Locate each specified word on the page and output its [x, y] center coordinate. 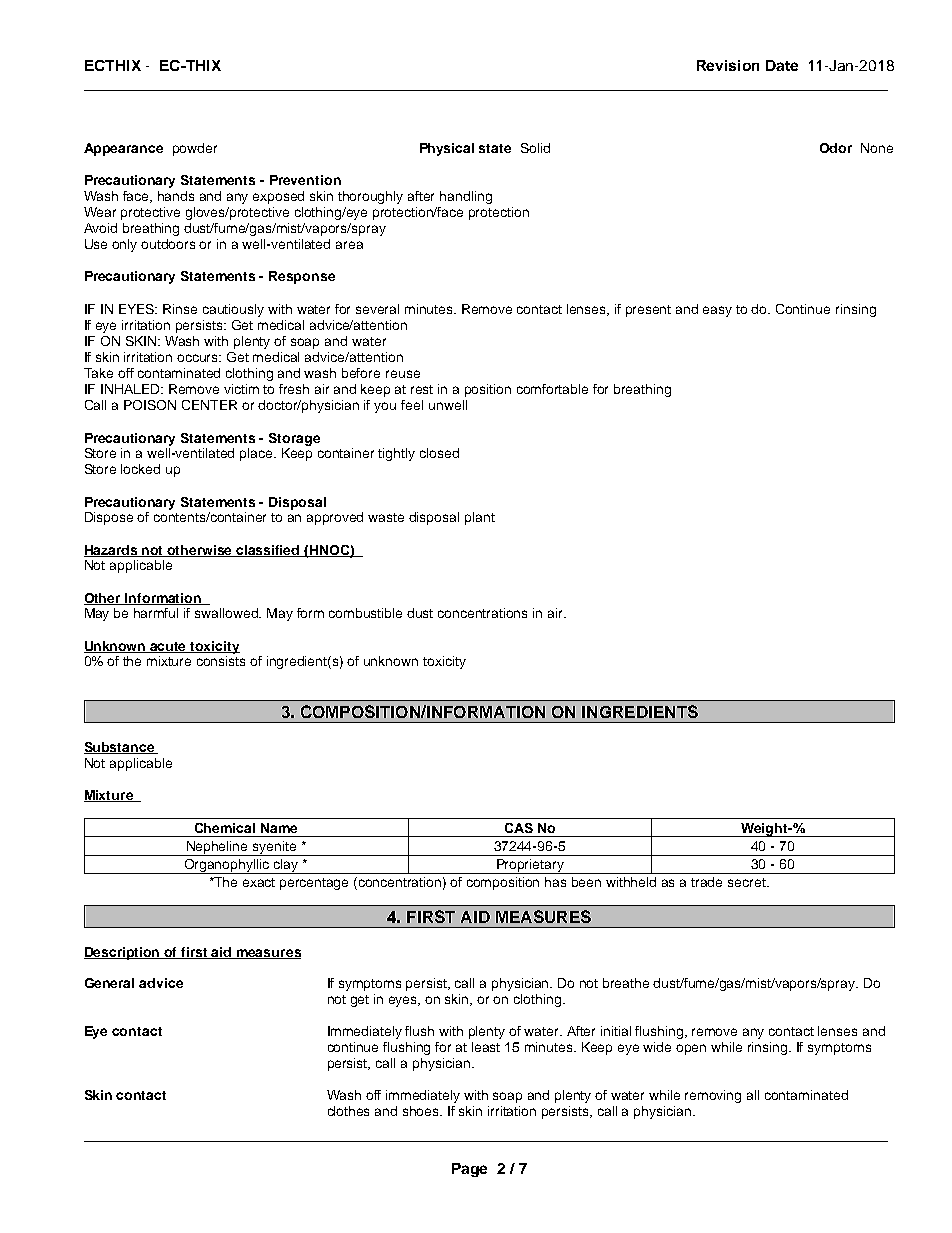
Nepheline [217, 848]
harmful [156, 613]
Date [782, 65]
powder [195, 149]
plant [480, 518]
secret [748, 882]
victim [241, 389]
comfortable [552, 389]
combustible [365, 613]
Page [469, 1170]
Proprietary [530, 866]
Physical [447, 149]
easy [717, 311]
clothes [348, 1111]
